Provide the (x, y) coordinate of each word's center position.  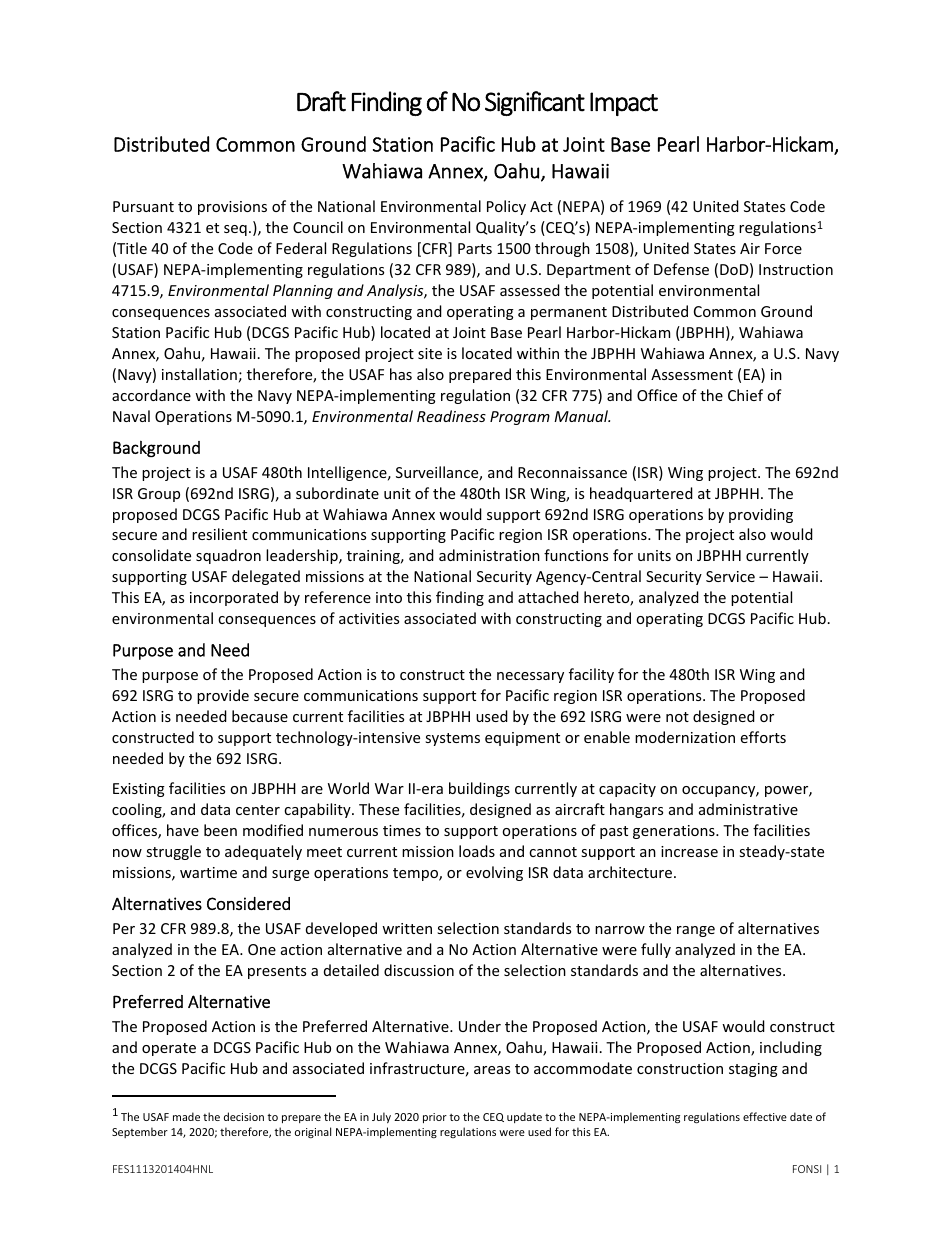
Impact (624, 104)
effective (765, 1116)
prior (435, 1118)
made (186, 1116)
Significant (535, 103)
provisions (232, 208)
